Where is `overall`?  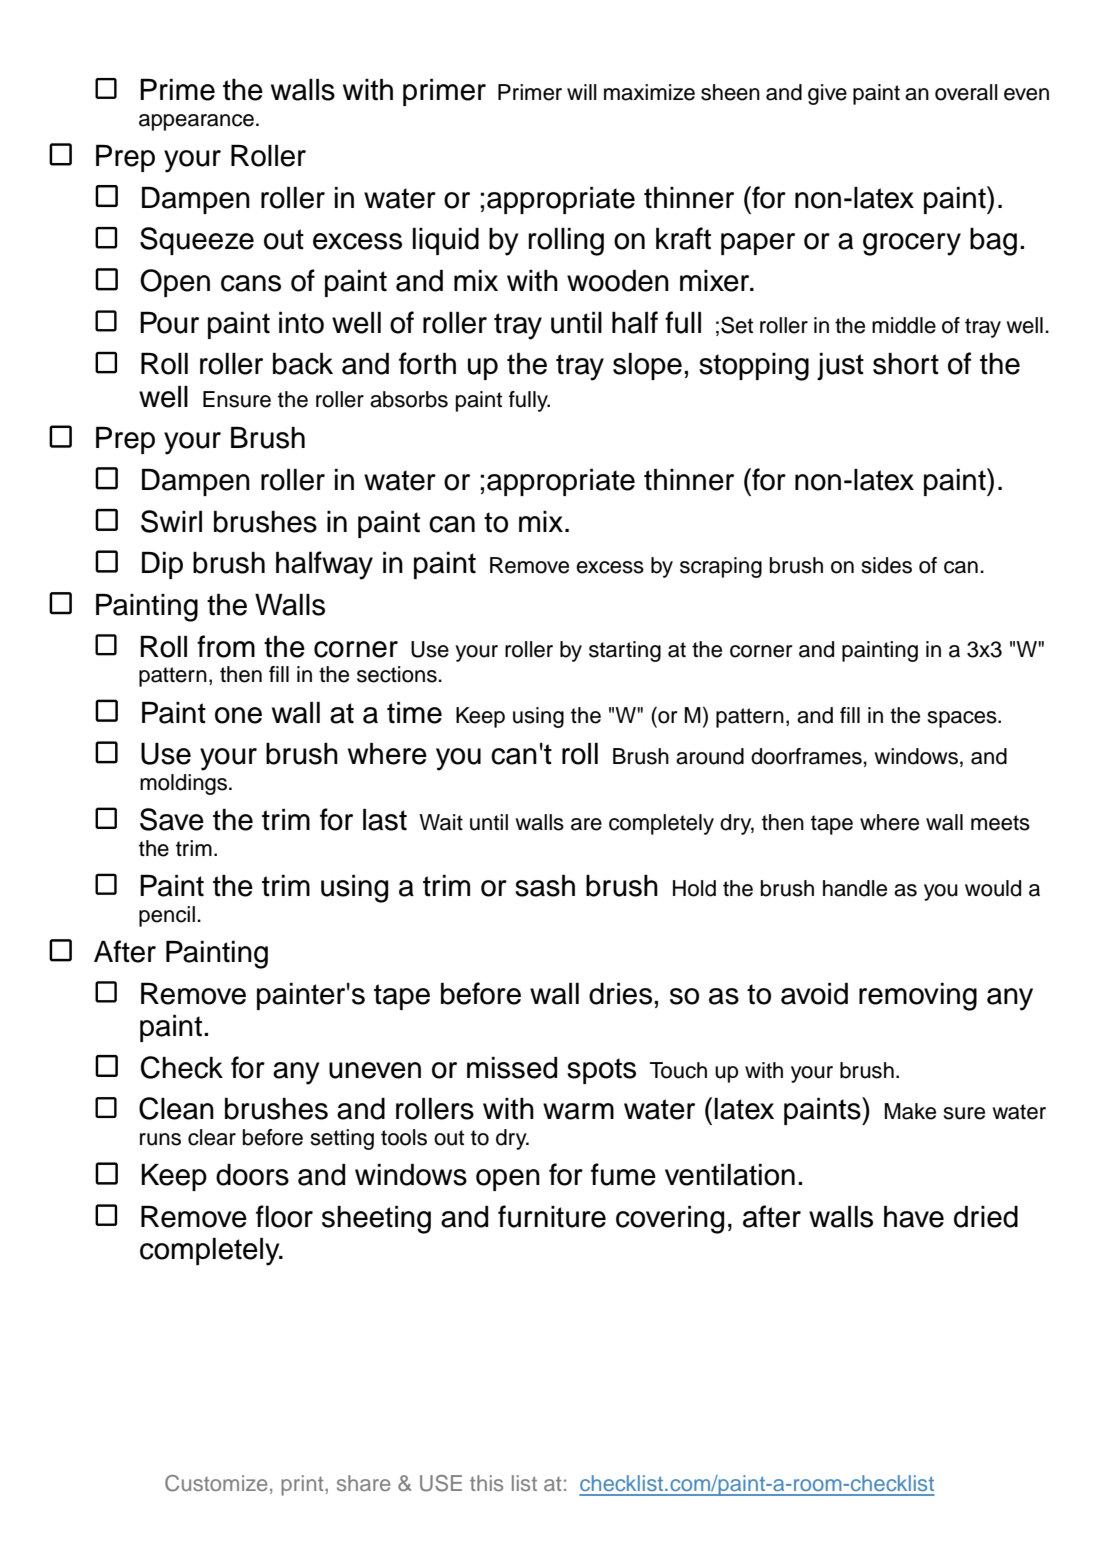
overall is located at coordinates (966, 92).
